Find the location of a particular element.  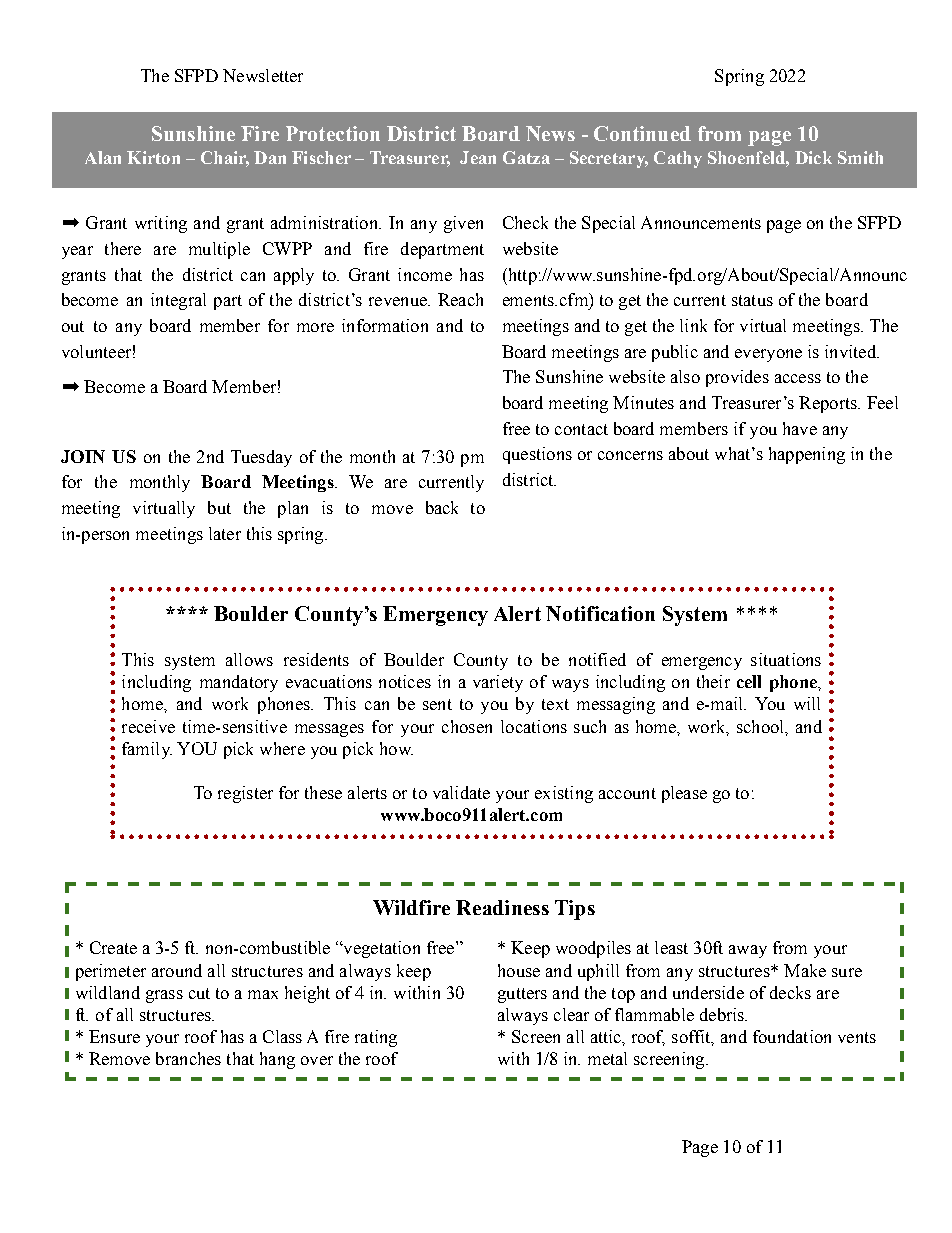

chosen is located at coordinates (467, 726).
